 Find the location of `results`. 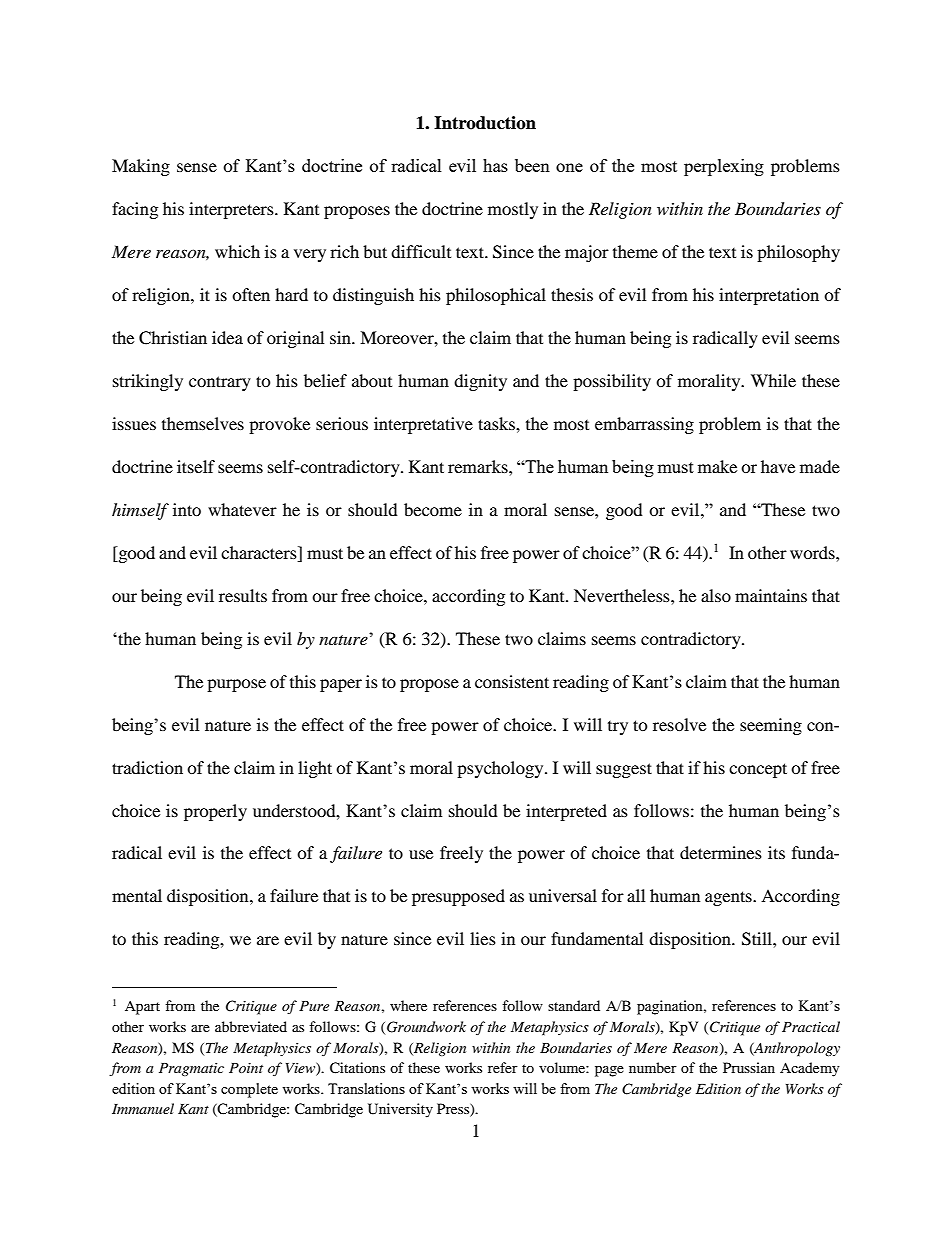

results is located at coordinates (243, 595).
